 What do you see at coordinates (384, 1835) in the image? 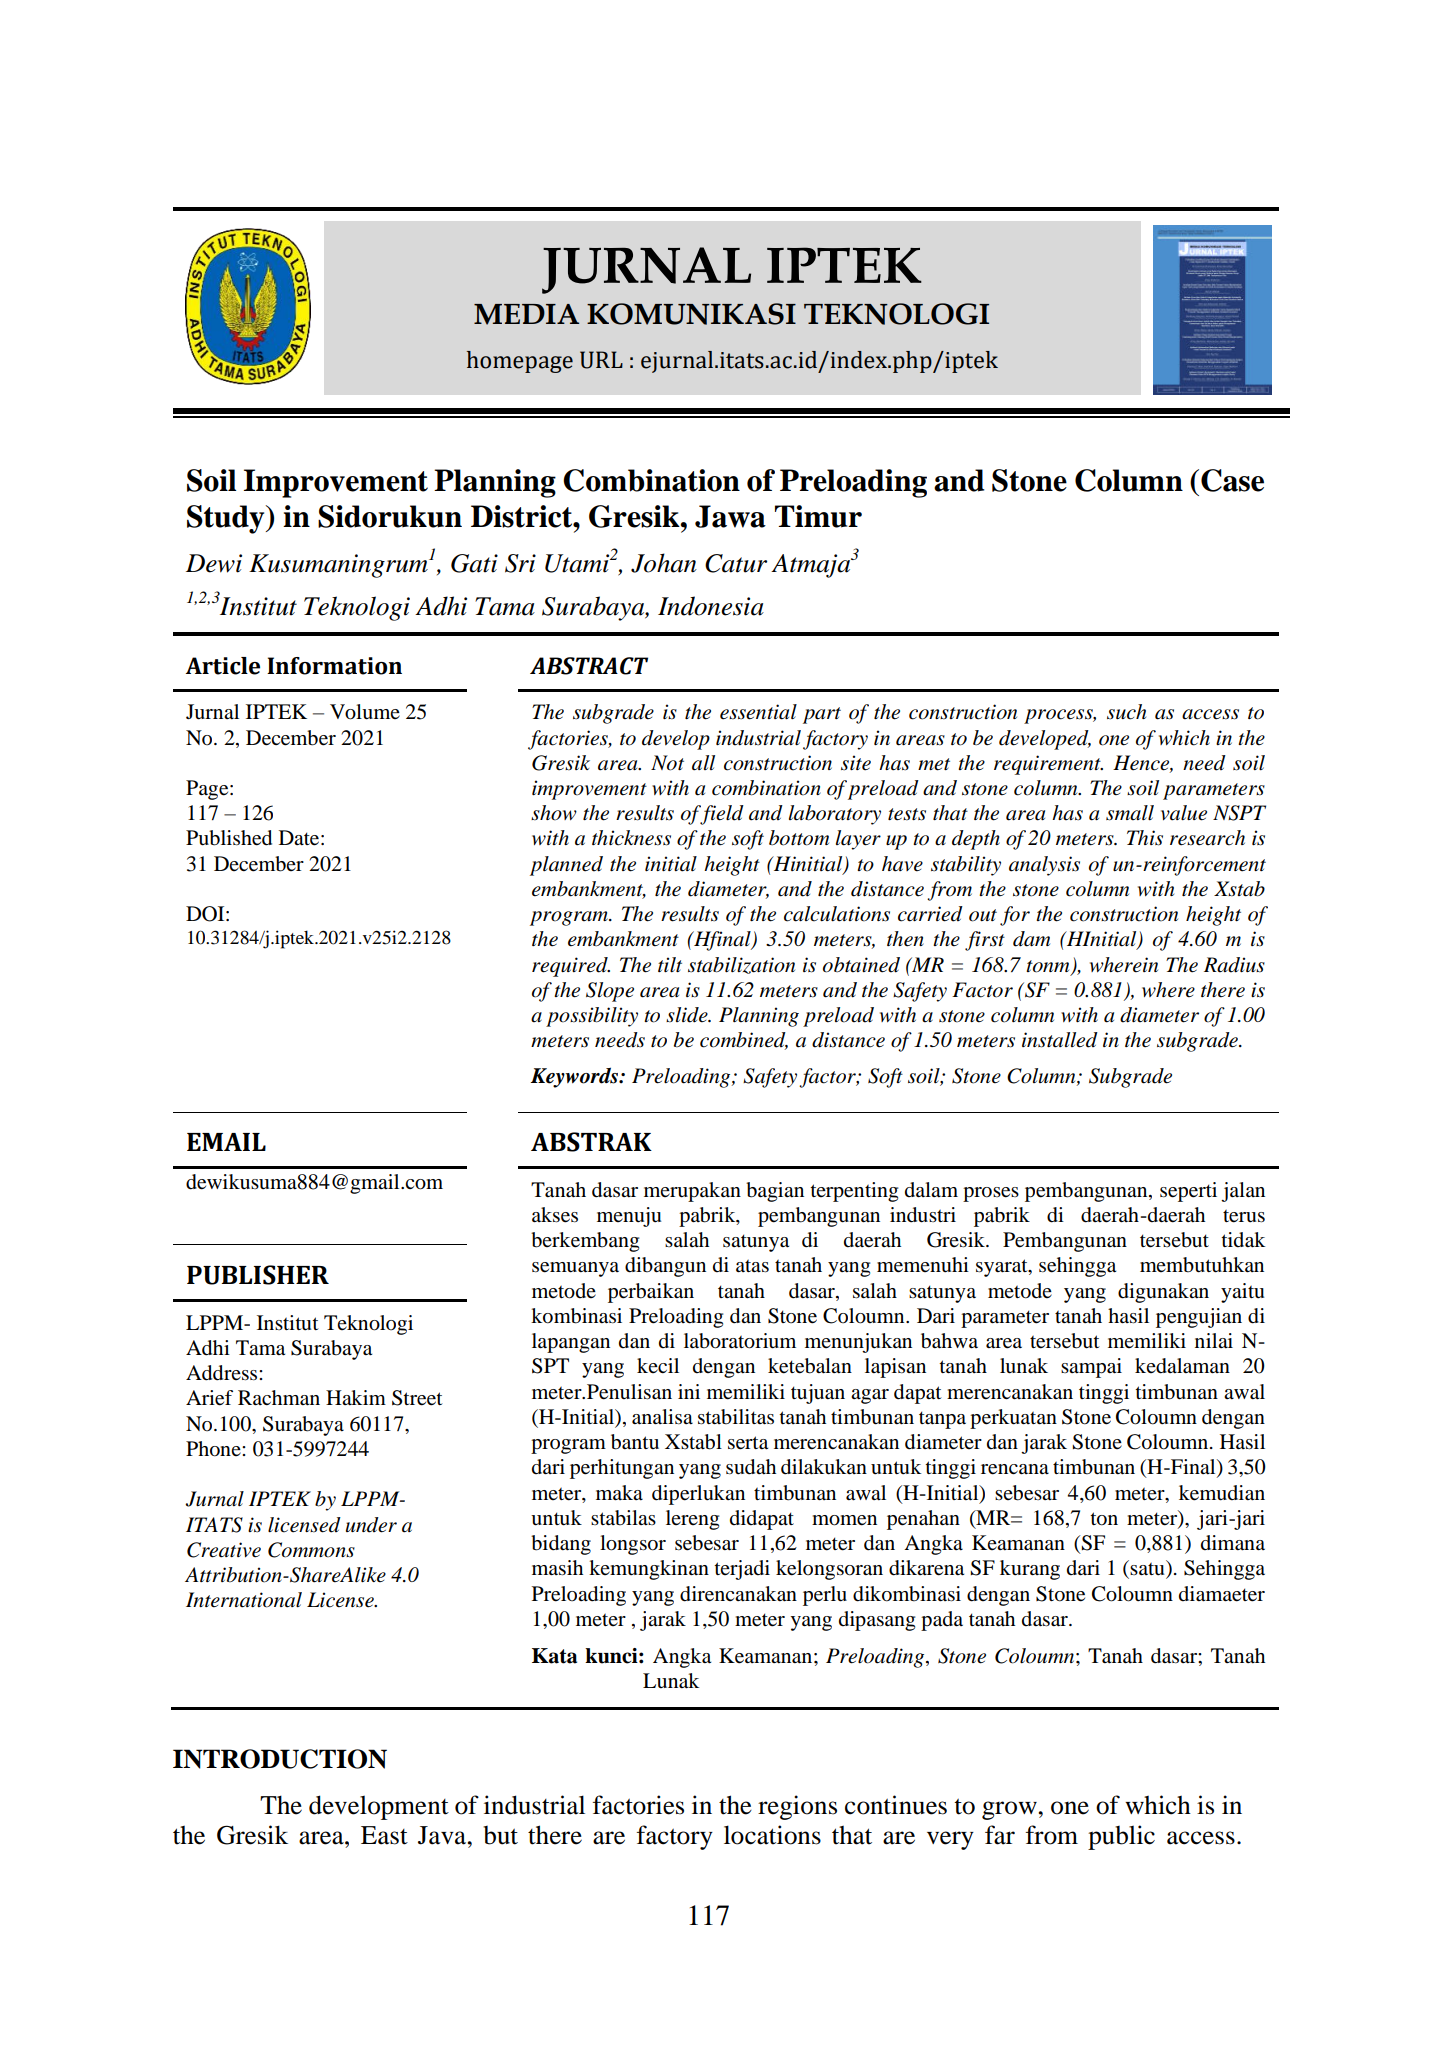
I see `East` at bounding box center [384, 1835].
